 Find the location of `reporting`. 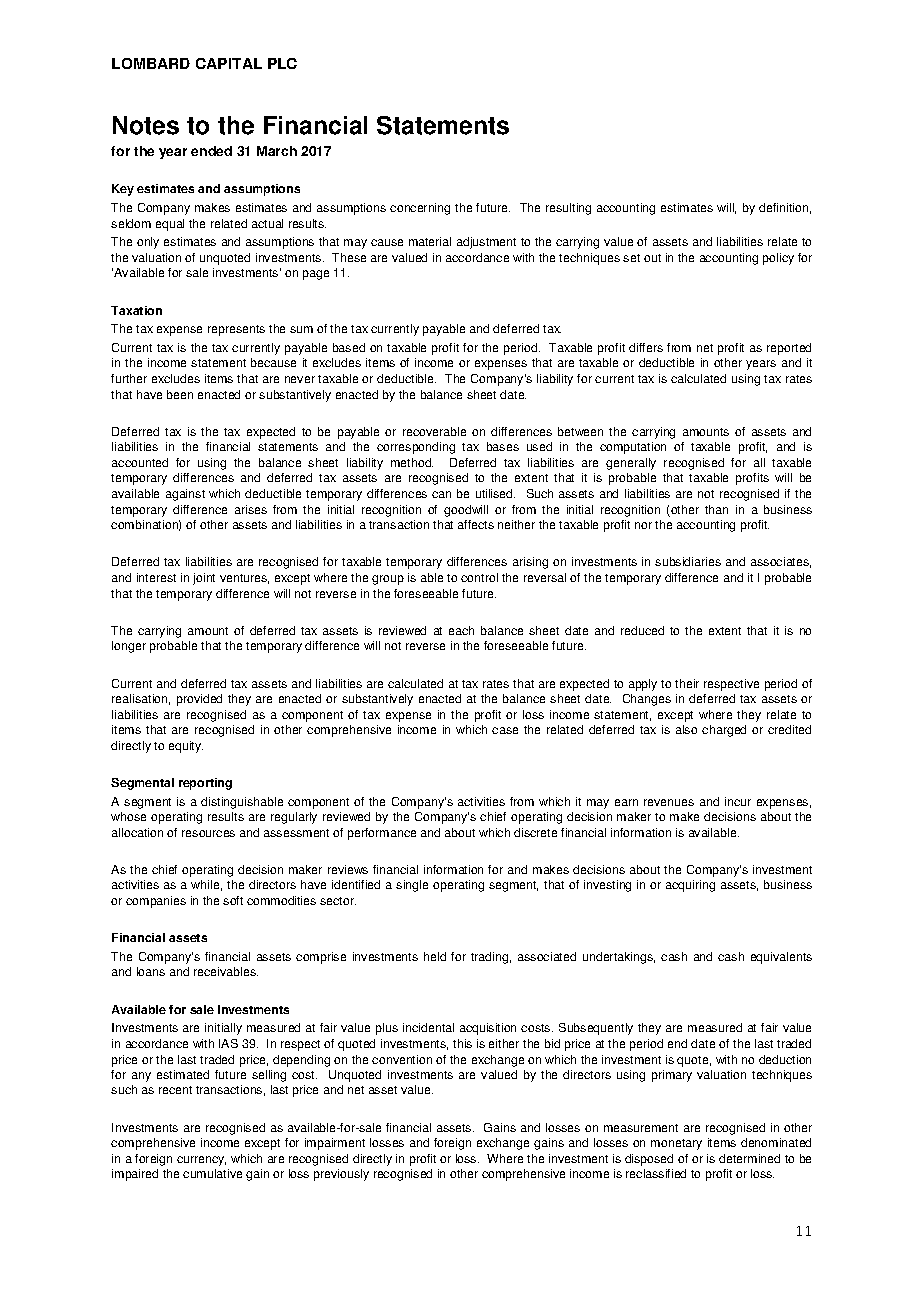

reporting is located at coordinates (205, 784).
